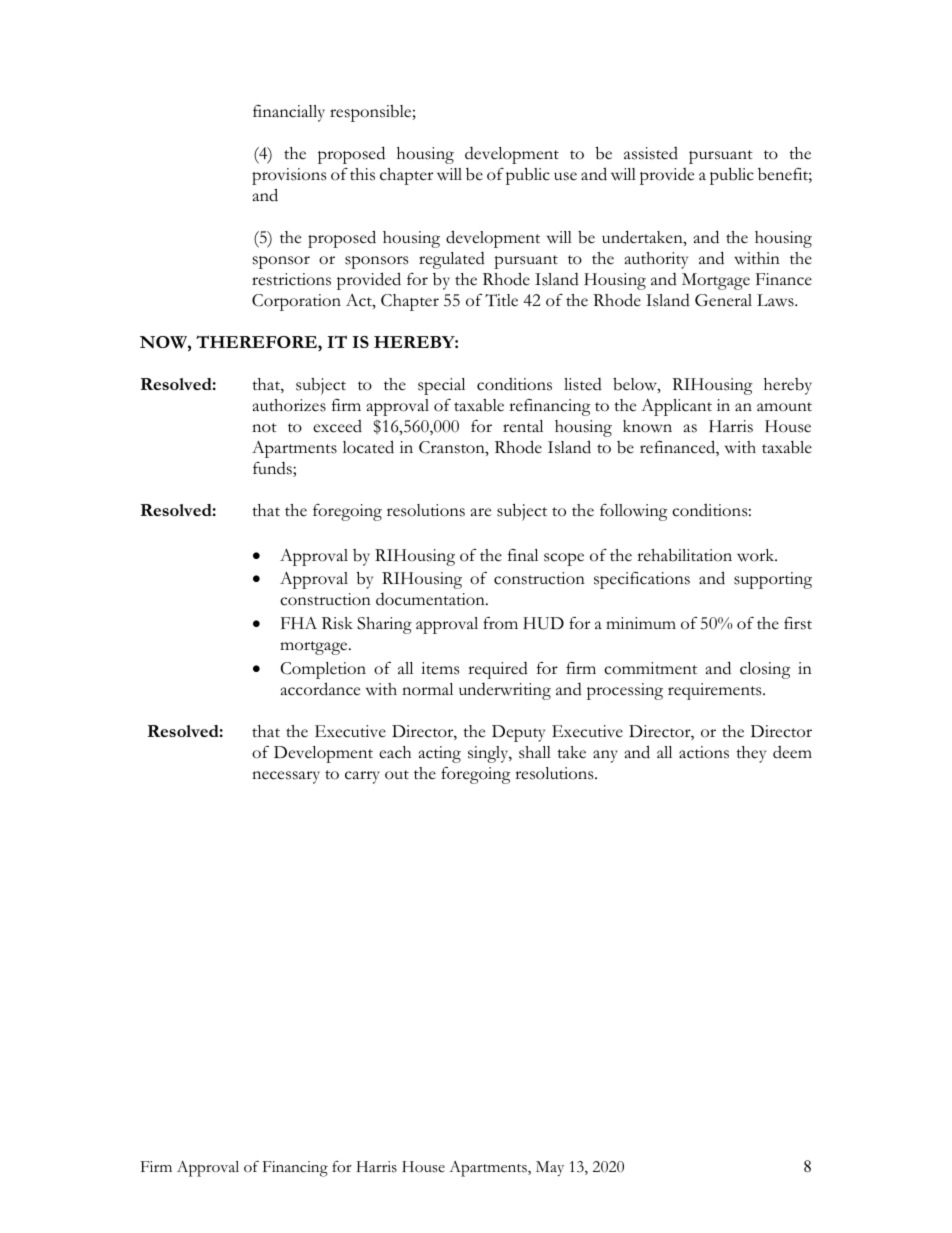  Describe the element at coordinates (337, 623) in the page. I see `Risk` at that location.
